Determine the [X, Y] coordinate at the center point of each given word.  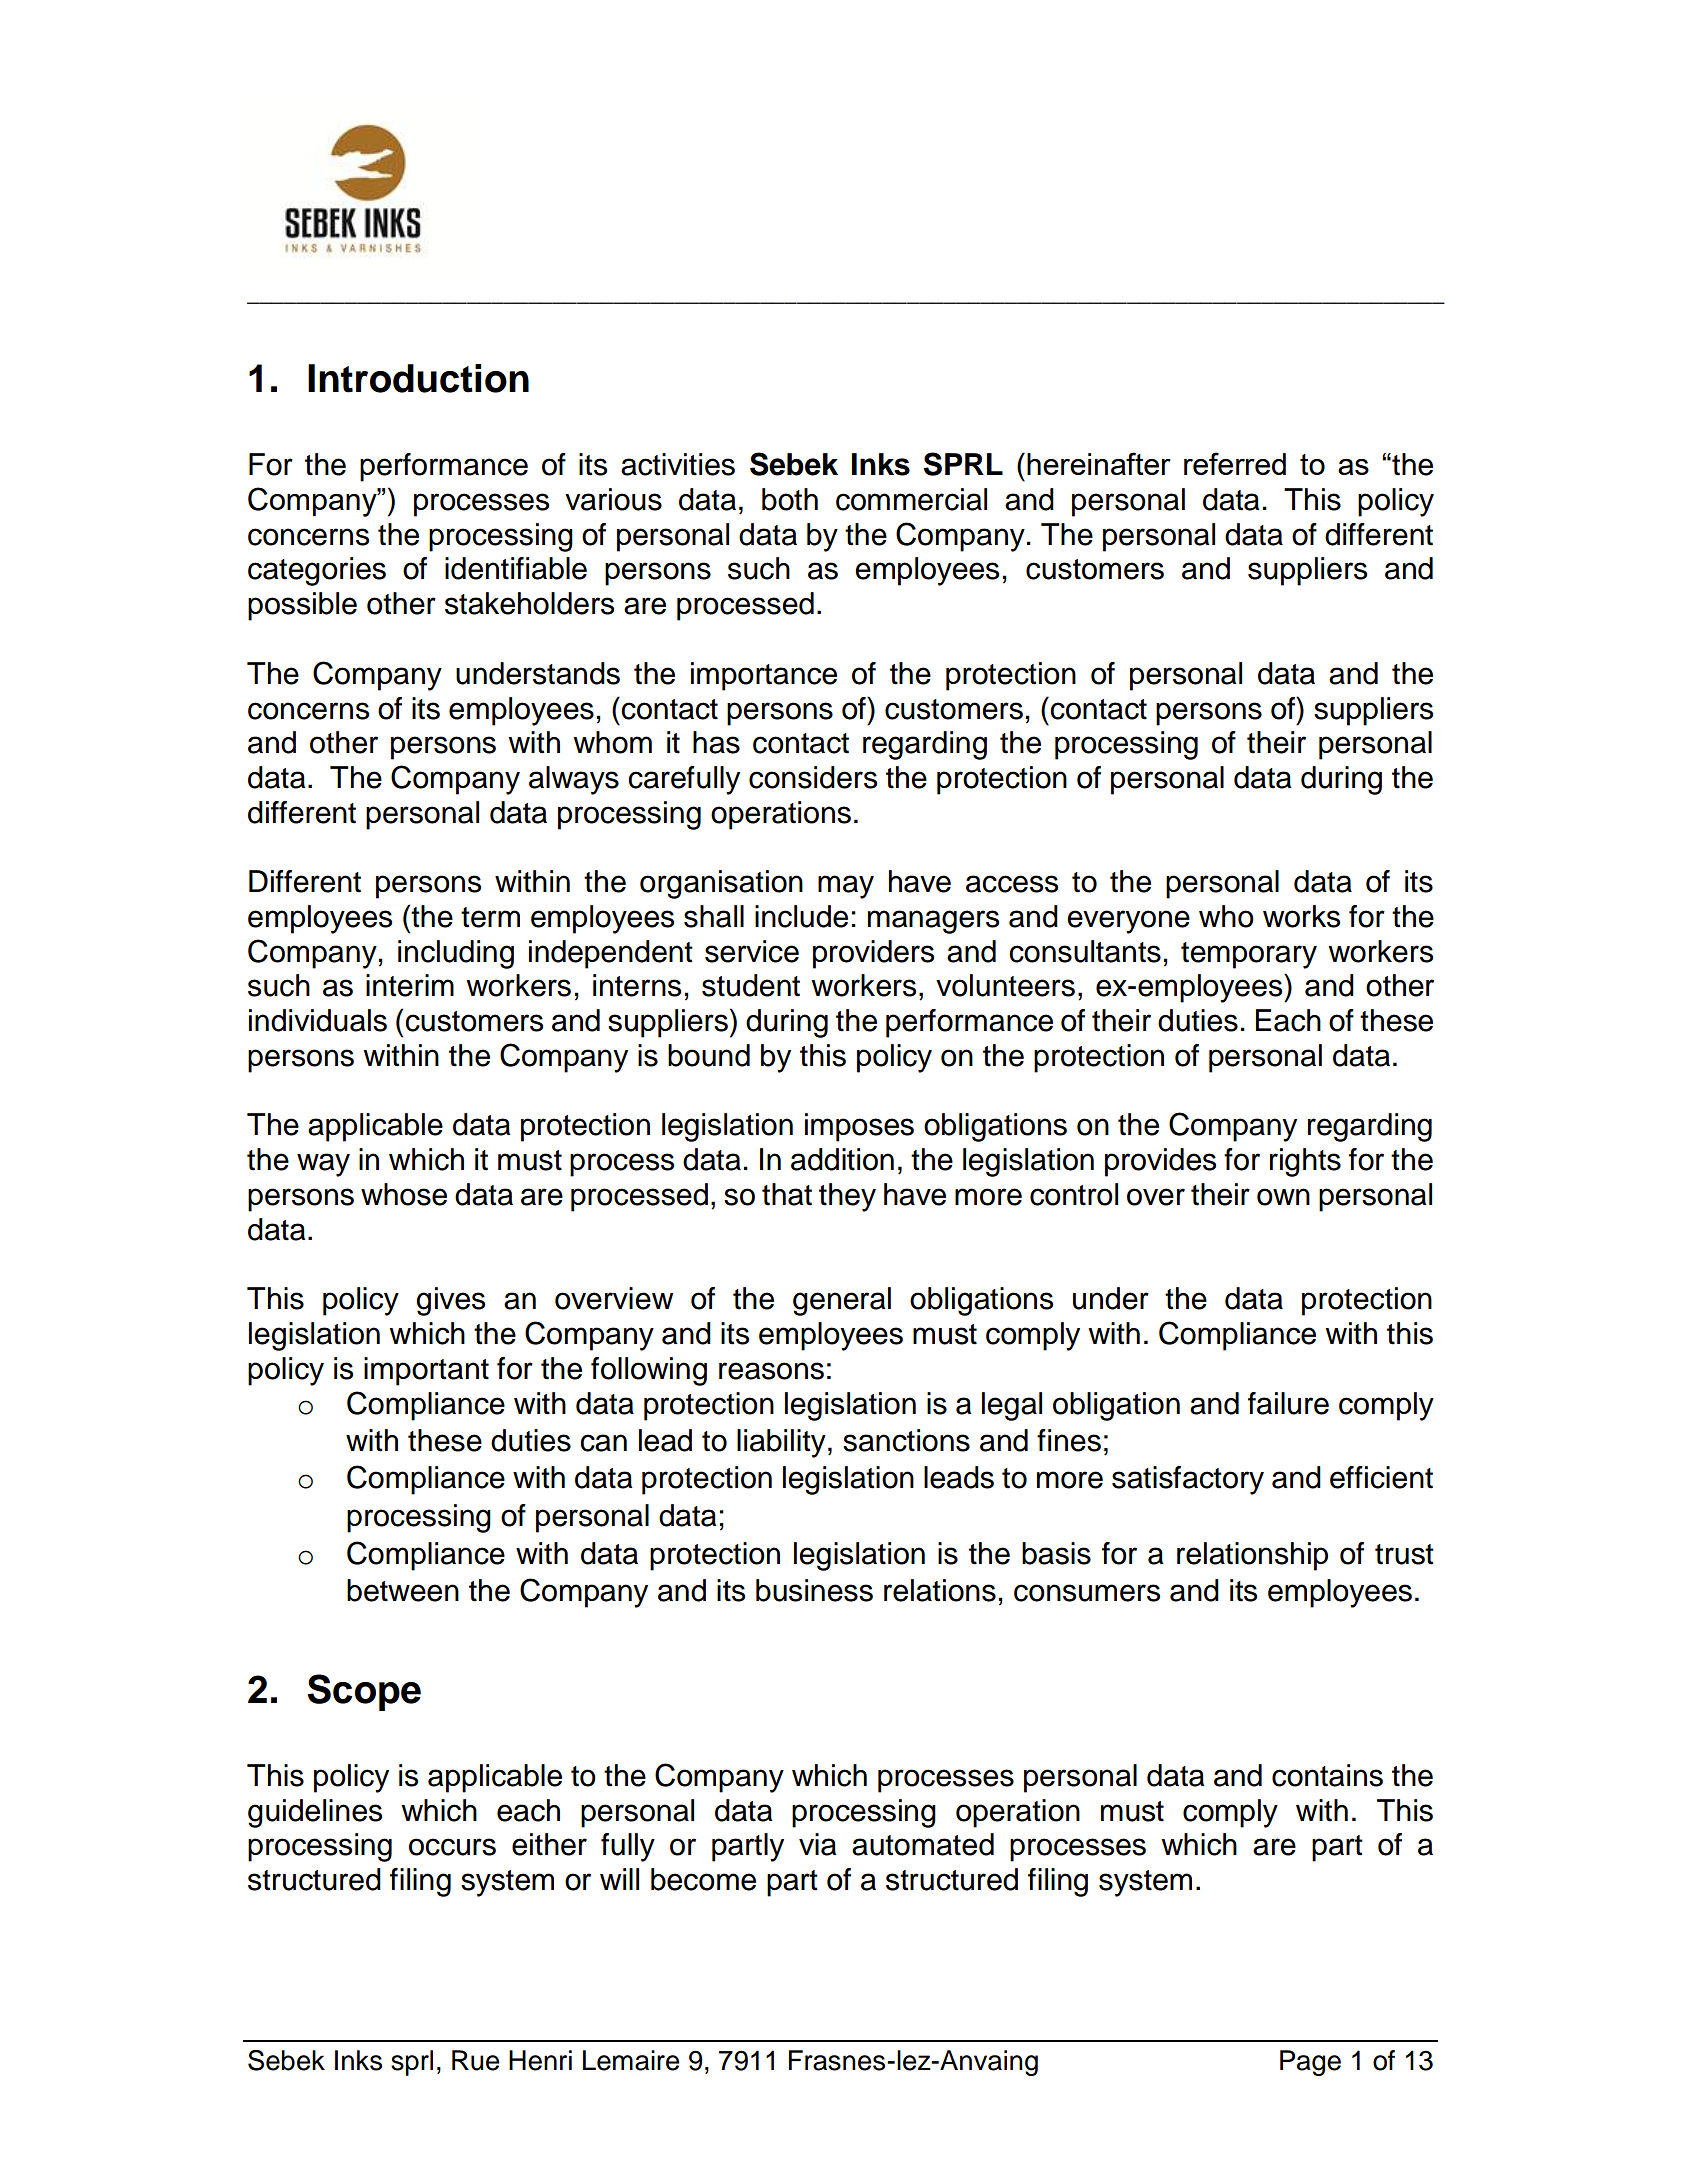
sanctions [906, 1440]
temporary [1249, 955]
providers [873, 954]
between [403, 1590]
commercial [911, 499]
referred [1235, 463]
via [818, 1844]
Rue [476, 2060]
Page [1310, 2063]
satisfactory [1188, 1480]
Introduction [418, 378]
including [456, 954]
